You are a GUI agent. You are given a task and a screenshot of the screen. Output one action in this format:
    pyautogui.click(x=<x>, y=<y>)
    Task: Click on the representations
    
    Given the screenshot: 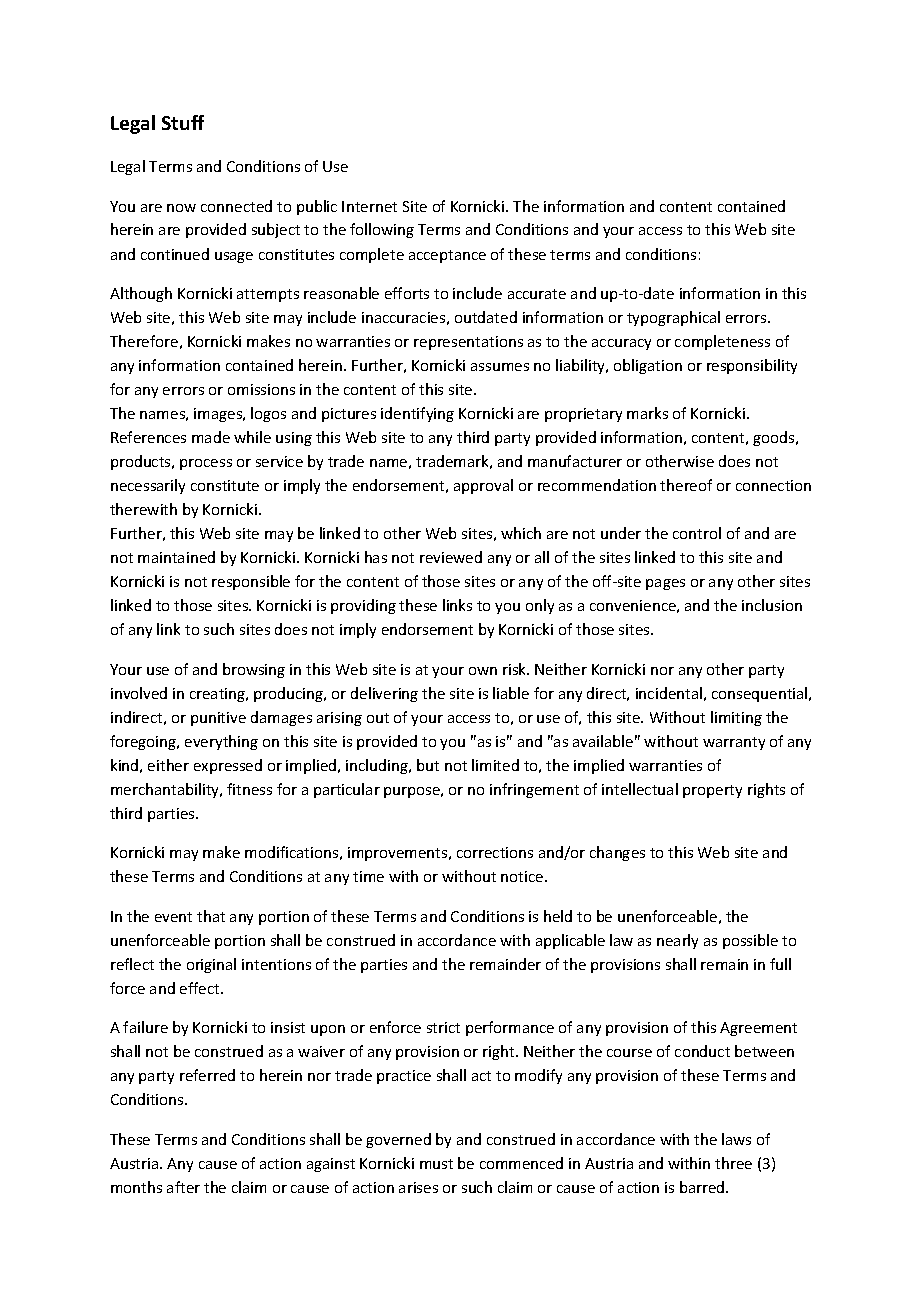 What is the action you would take?
    pyautogui.click(x=468, y=343)
